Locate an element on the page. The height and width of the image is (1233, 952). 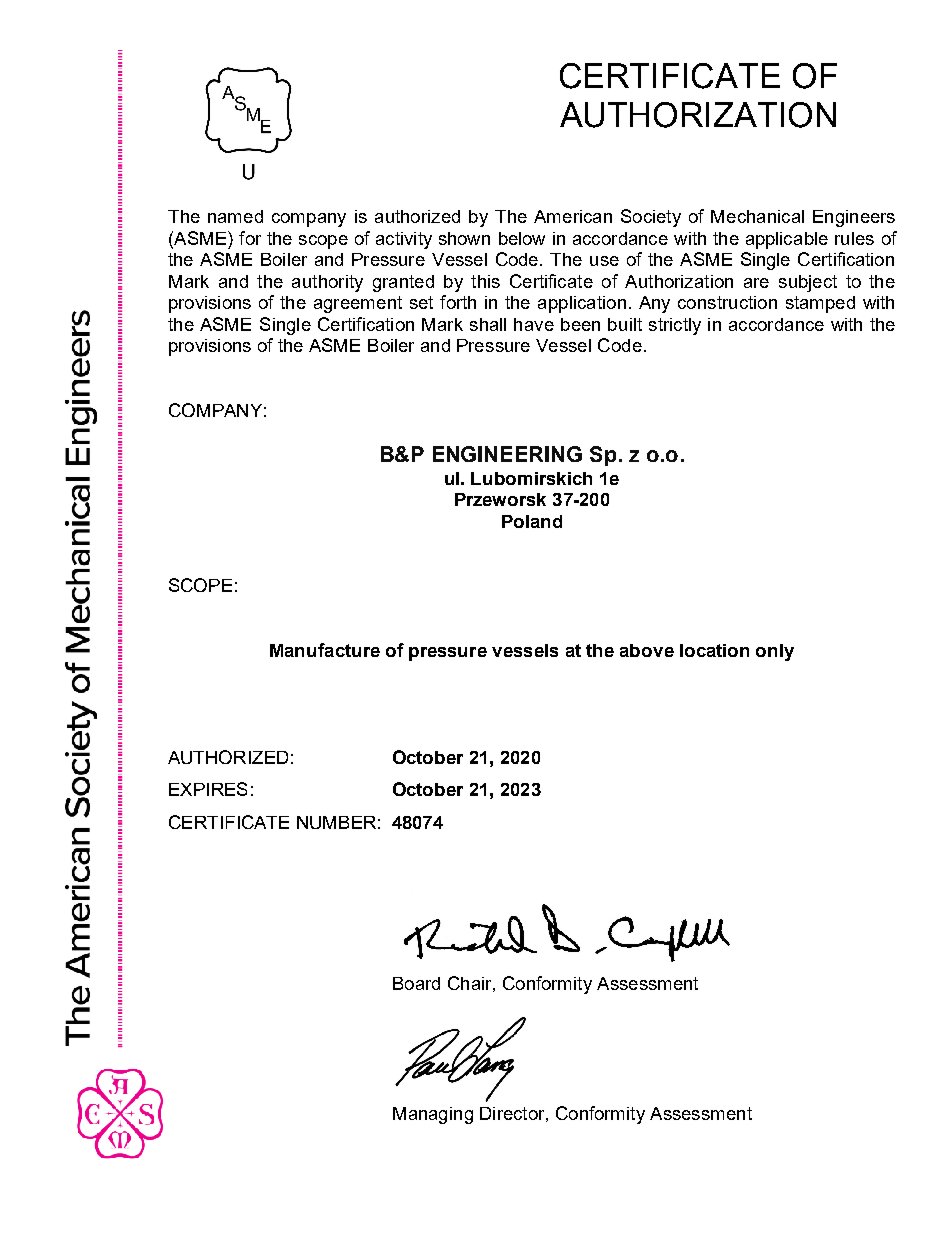
ENGINEERING is located at coordinates (507, 454).
